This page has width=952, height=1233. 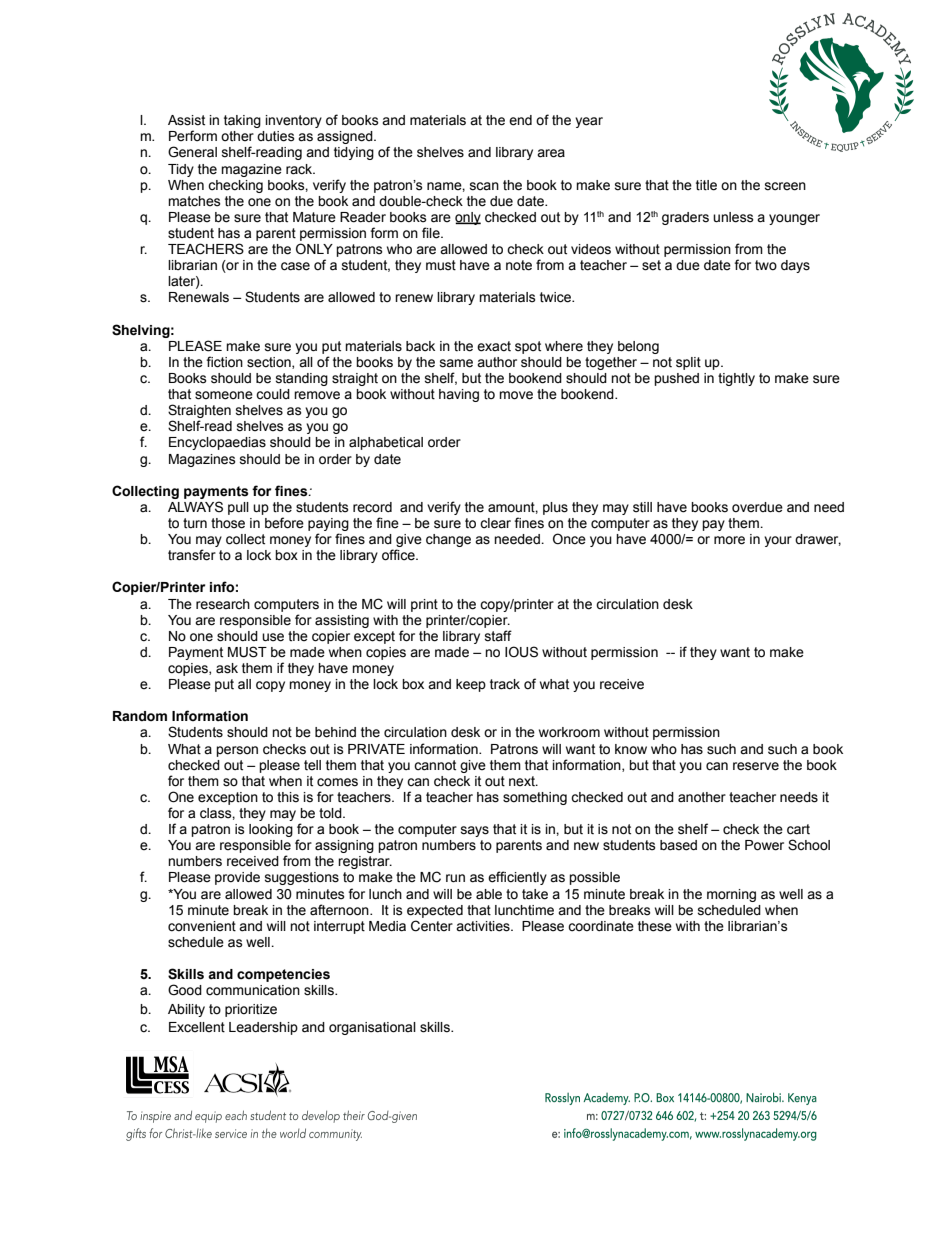 I want to click on General, so click(x=192, y=152).
